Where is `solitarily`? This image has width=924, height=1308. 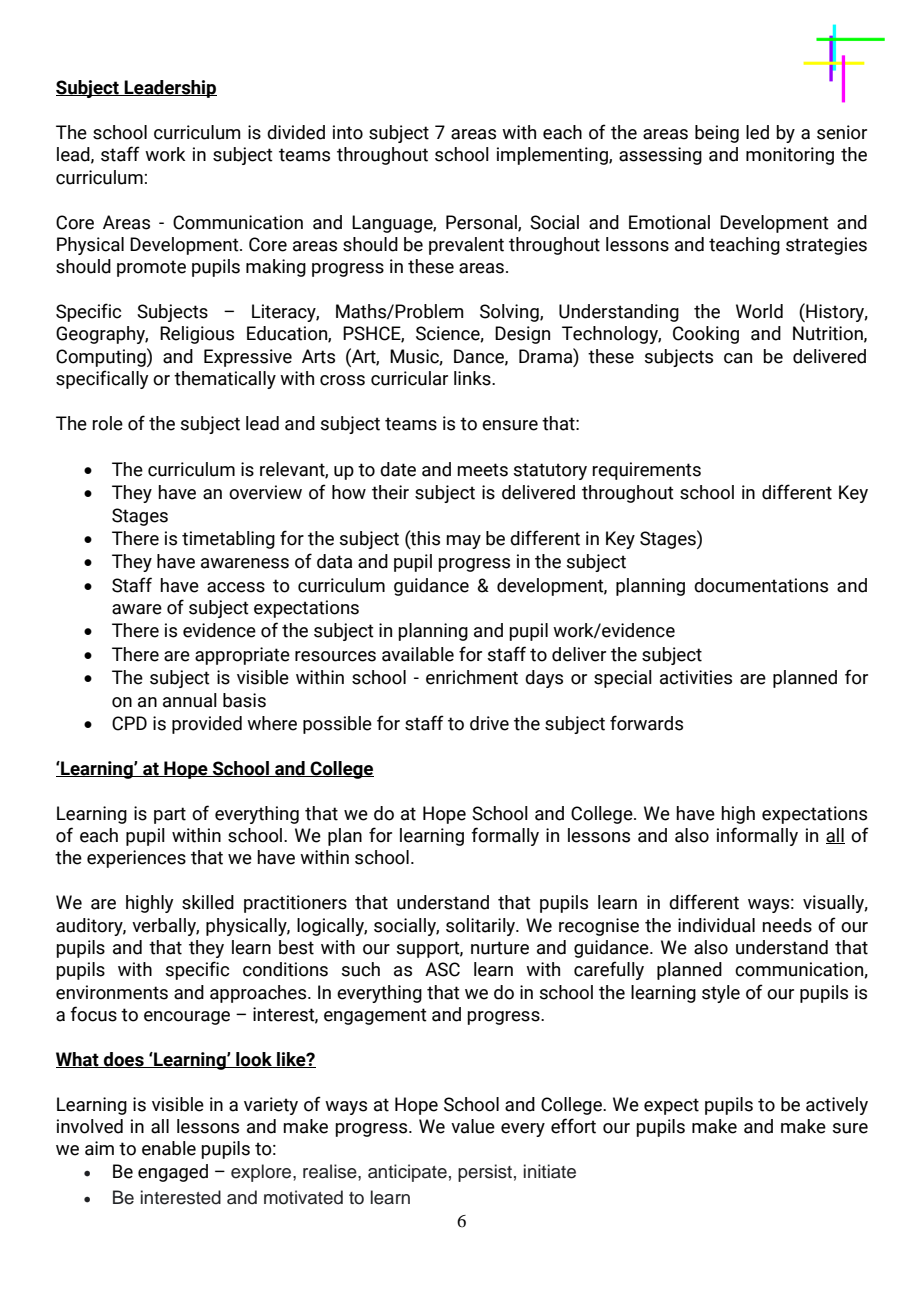 solitarily is located at coordinates (482, 927).
